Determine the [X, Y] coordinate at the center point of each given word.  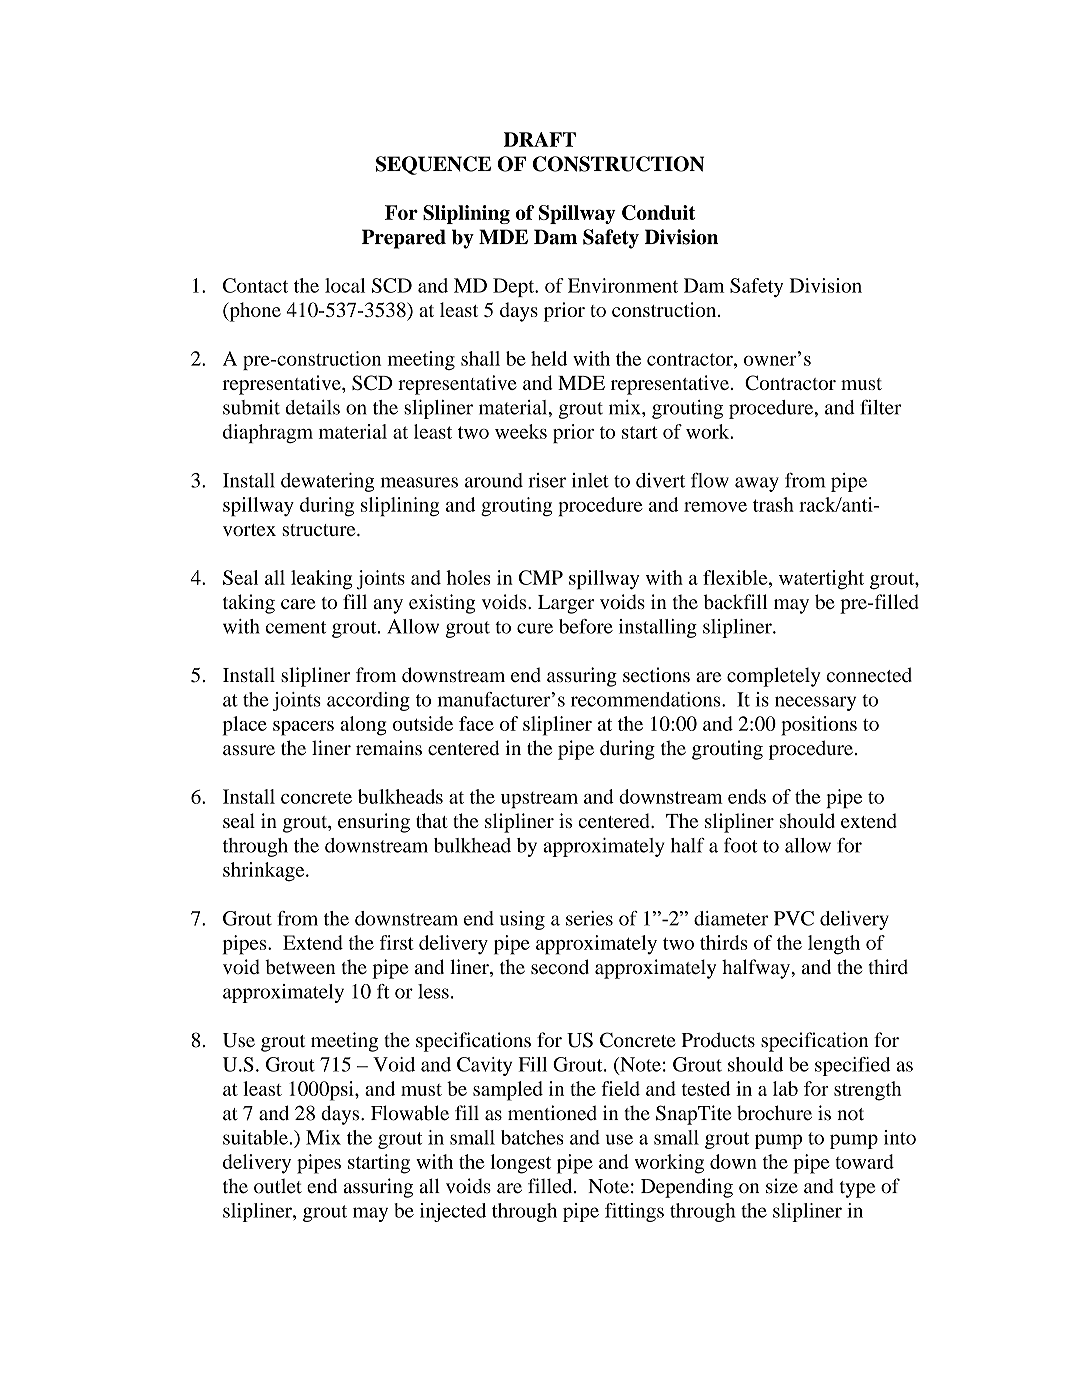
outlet [278, 1186]
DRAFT [540, 139]
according [368, 701]
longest [521, 1164]
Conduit [658, 212]
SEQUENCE [433, 165]
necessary [815, 703]
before [586, 626]
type [857, 1189]
